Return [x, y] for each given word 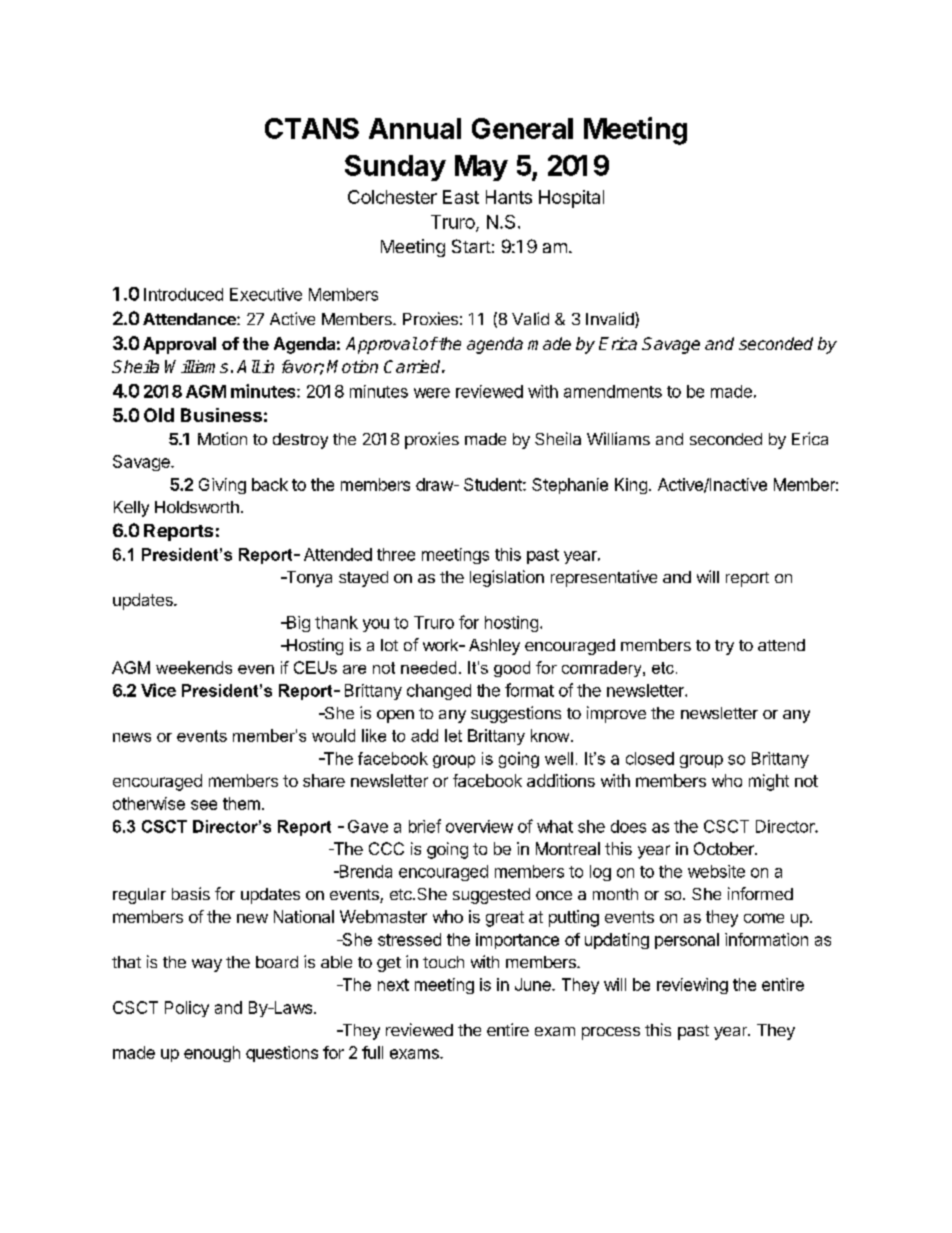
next [393, 985]
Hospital [571, 199]
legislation [507, 578]
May [481, 168]
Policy [187, 1009]
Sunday [395, 168]
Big [297, 624]
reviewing [692, 986]
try [724, 647]
